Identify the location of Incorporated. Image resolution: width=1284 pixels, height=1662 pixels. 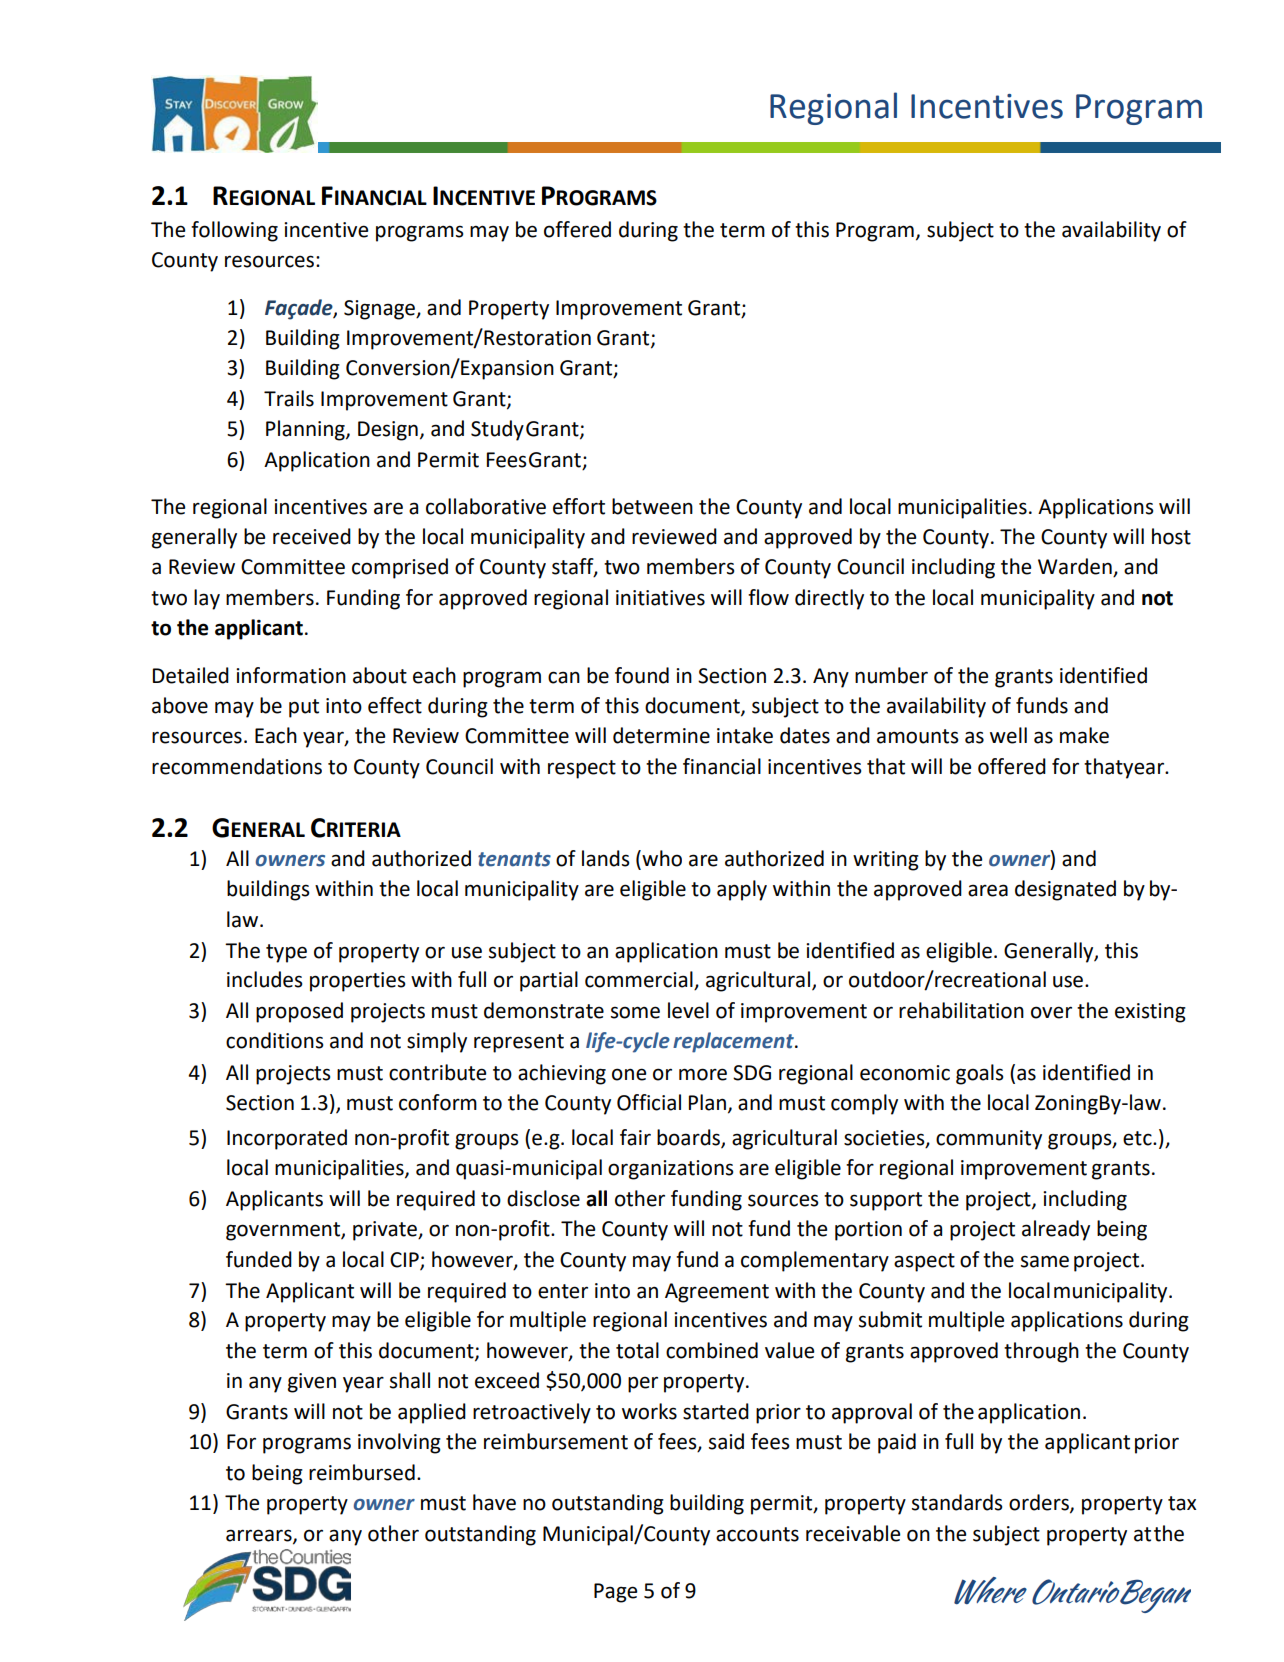
(287, 1139).
